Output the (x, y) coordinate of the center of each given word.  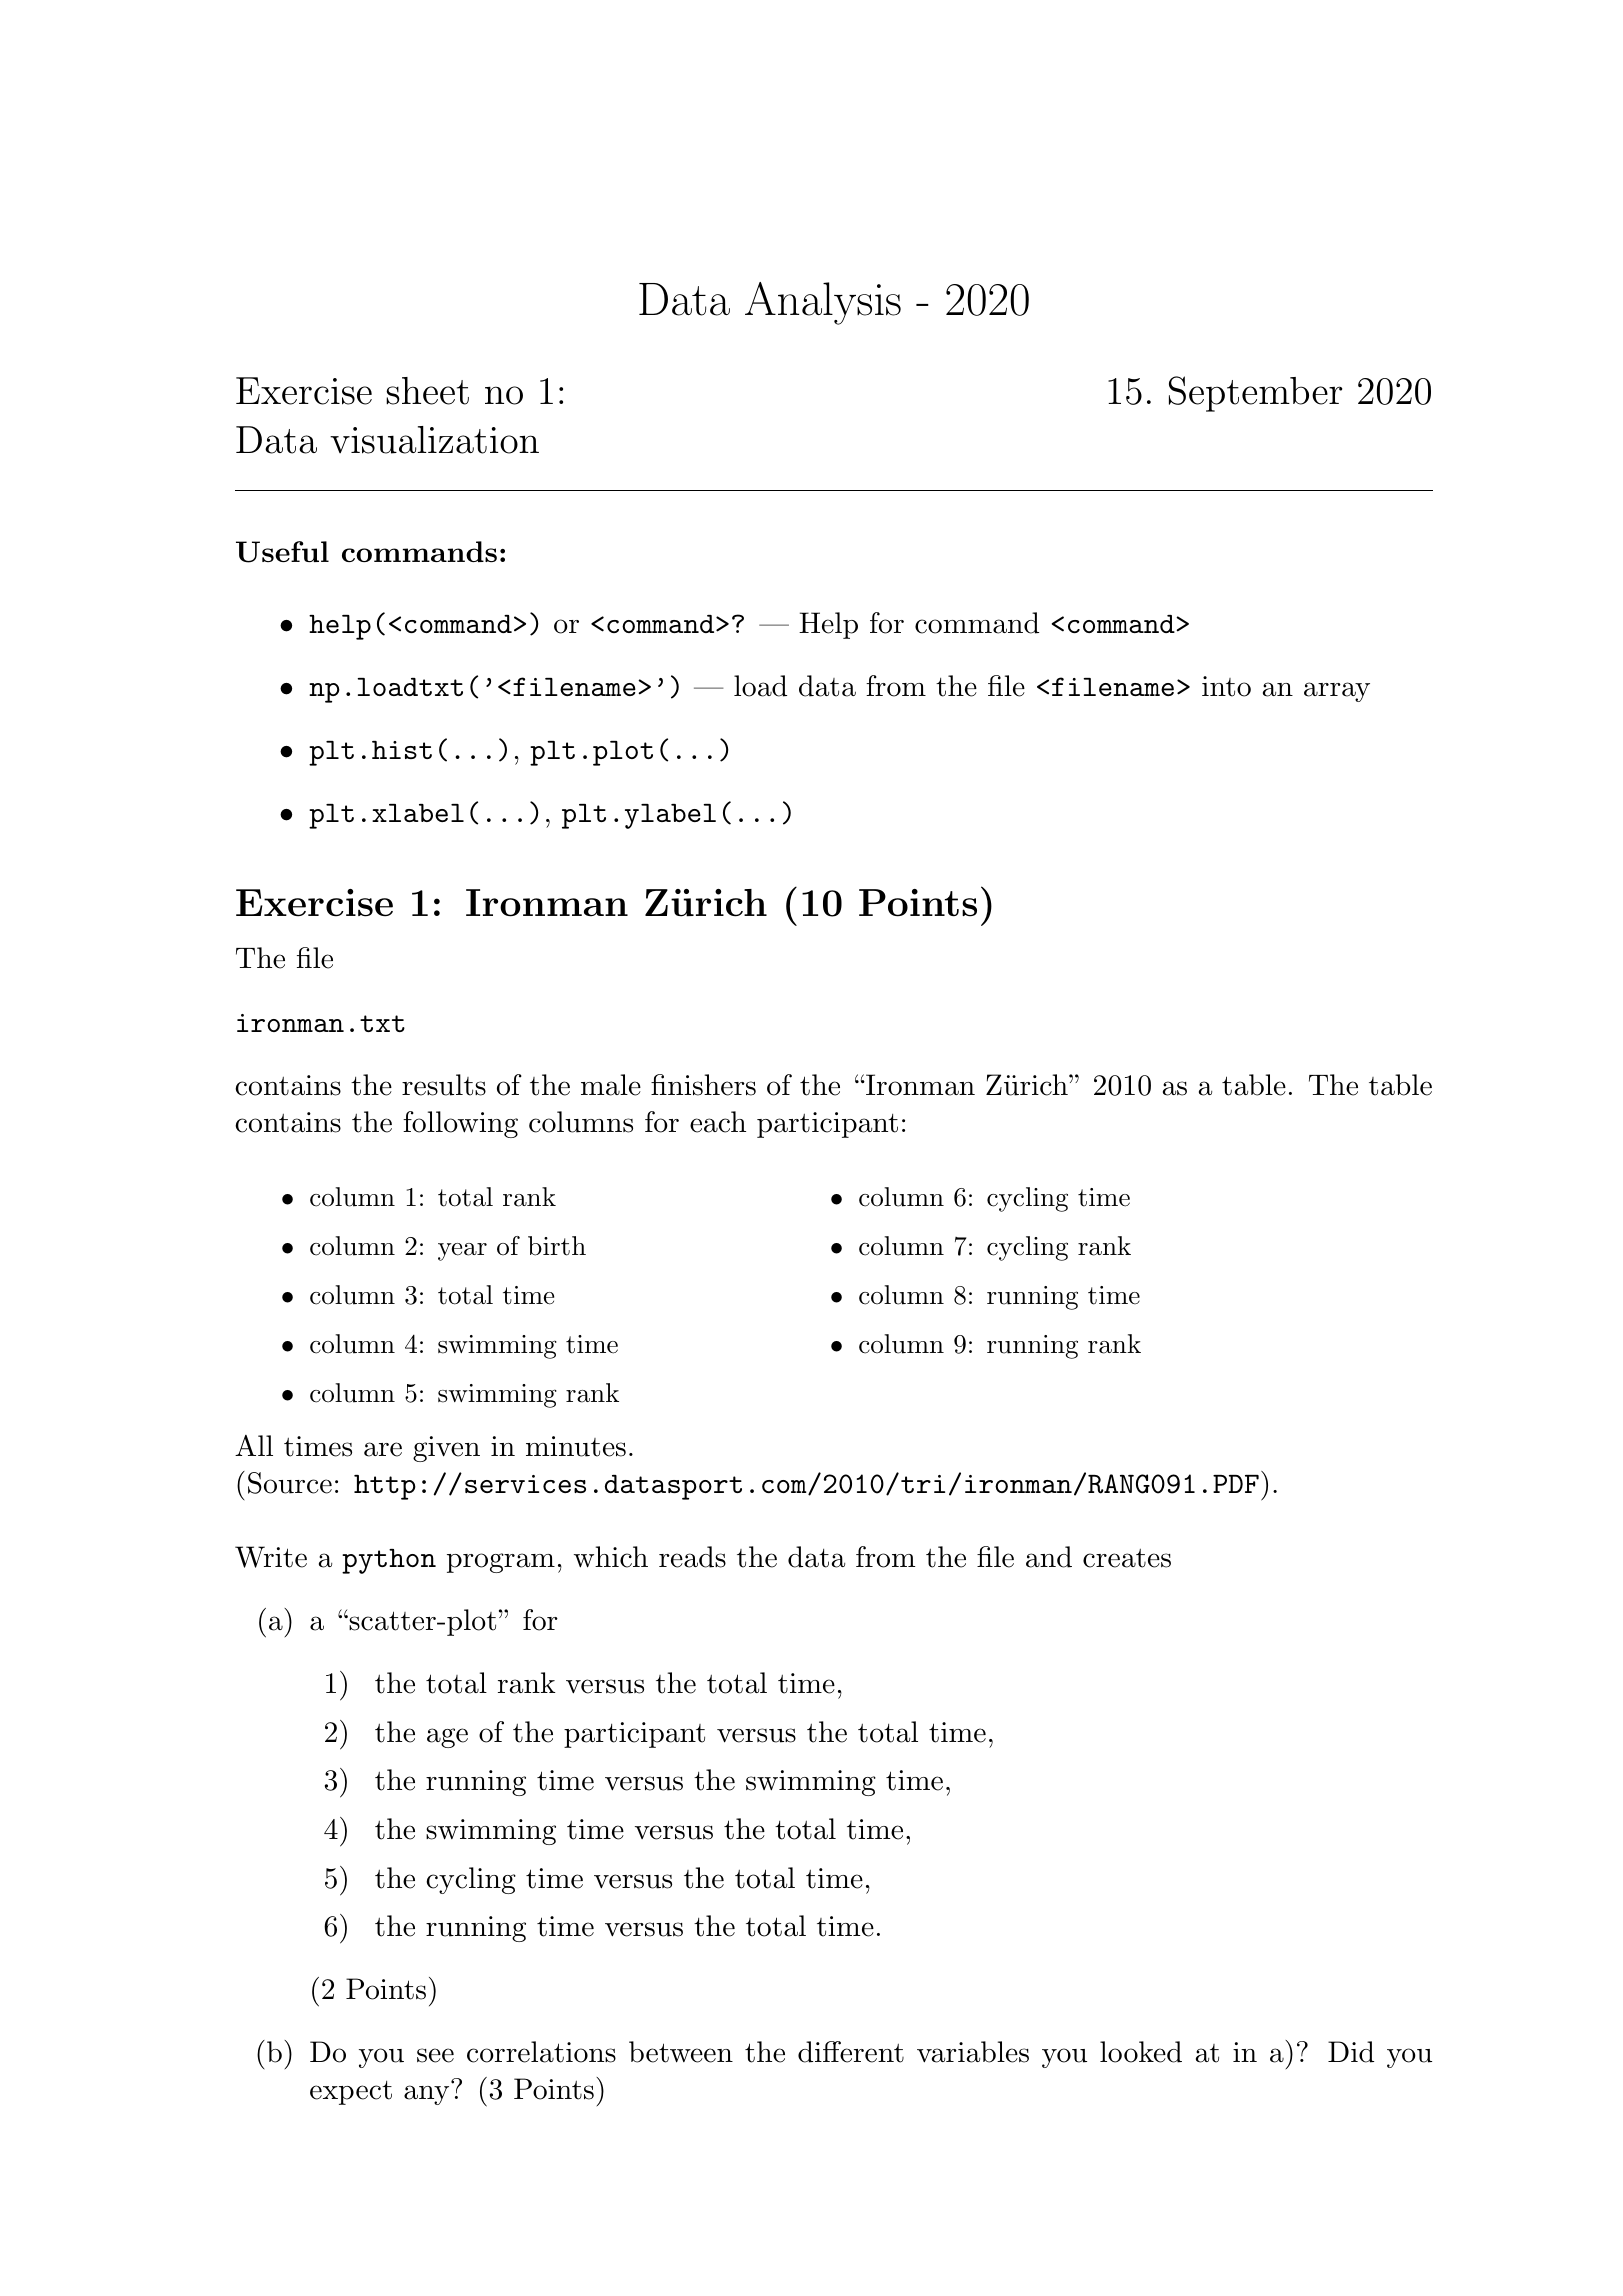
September (1255, 394)
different (851, 2052)
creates (1127, 1558)
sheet (427, 391)
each (718, 1122)
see (435, 2055)
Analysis (823, 303)
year (462, 1252)
